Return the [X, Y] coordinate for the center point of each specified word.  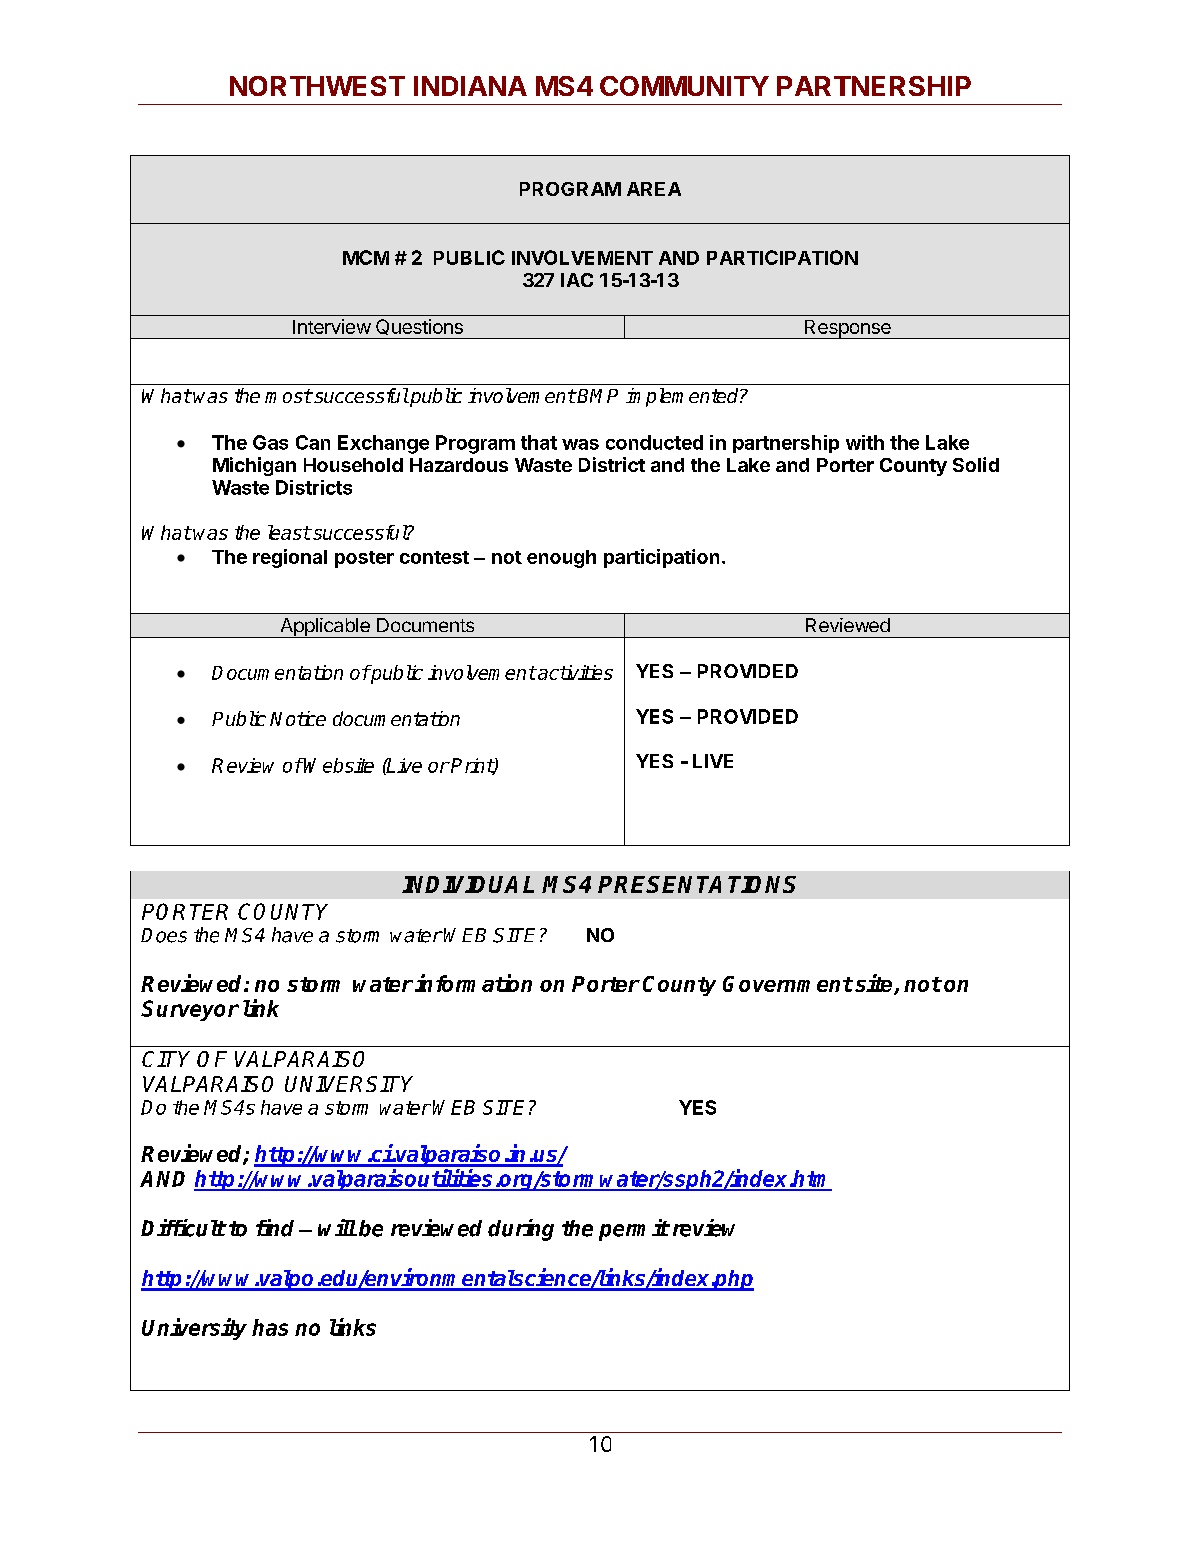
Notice [298, 718]
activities [574, 672]
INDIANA [470, 86]
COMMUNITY [684, 86]
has [270, 1327]
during [521, 1230]
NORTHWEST [317, 86]
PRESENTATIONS [697, 884]
